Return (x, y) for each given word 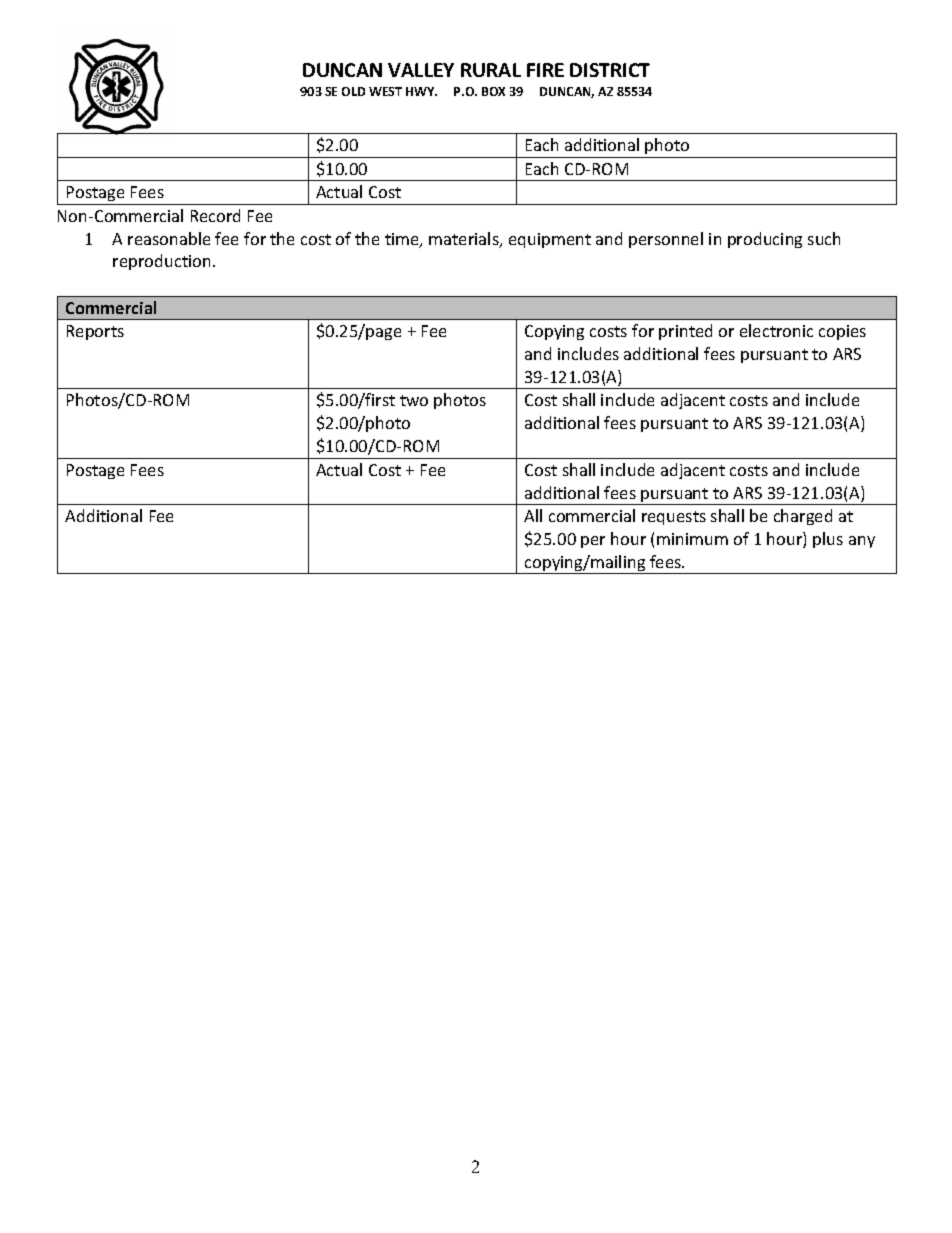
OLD (353, 91)
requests (674, 518)
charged (803, 517)
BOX (493, 91)
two (414, 400)
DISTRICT (610, 70)
